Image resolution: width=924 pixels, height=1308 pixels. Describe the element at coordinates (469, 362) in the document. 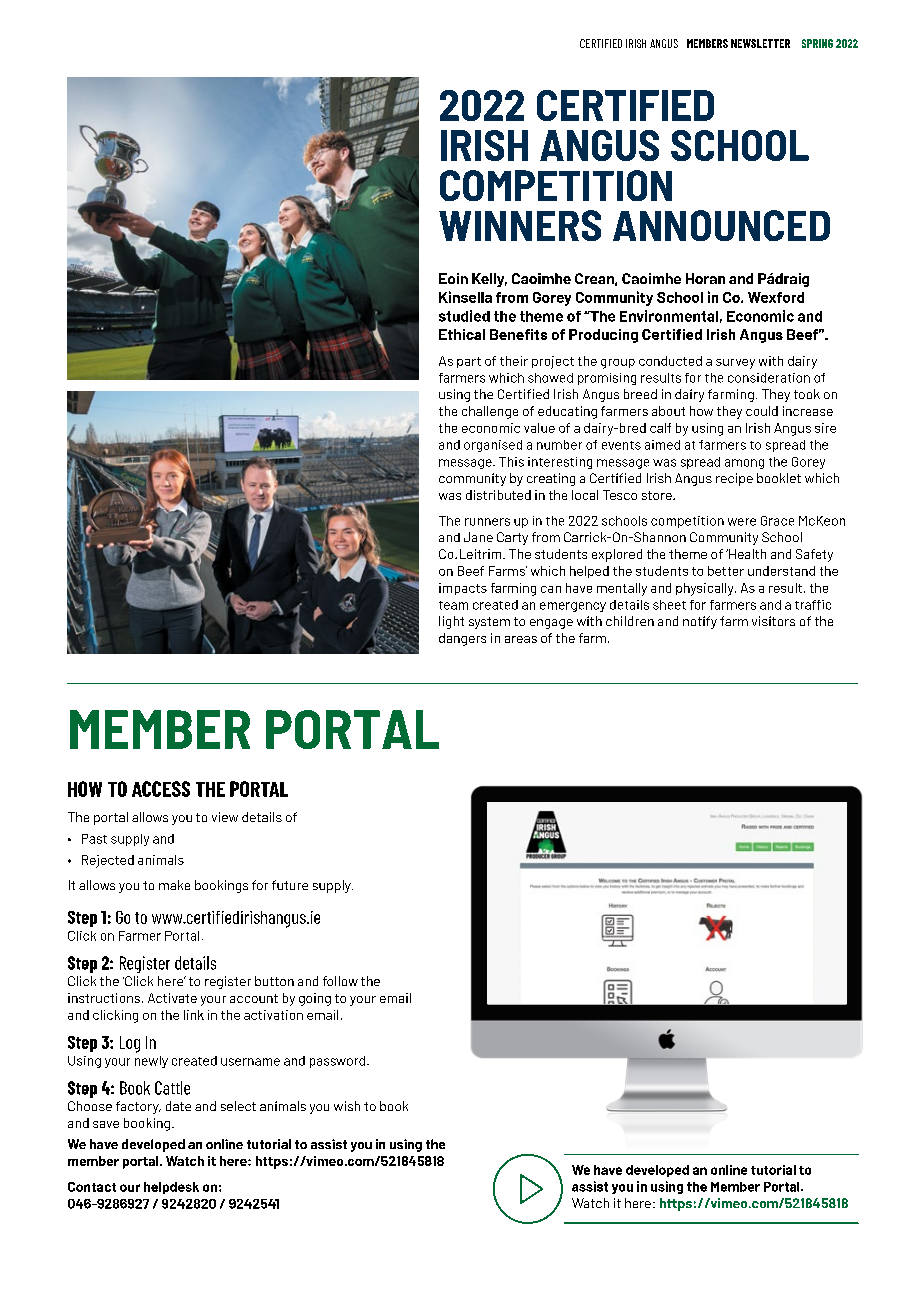

I see `part` at that location.
